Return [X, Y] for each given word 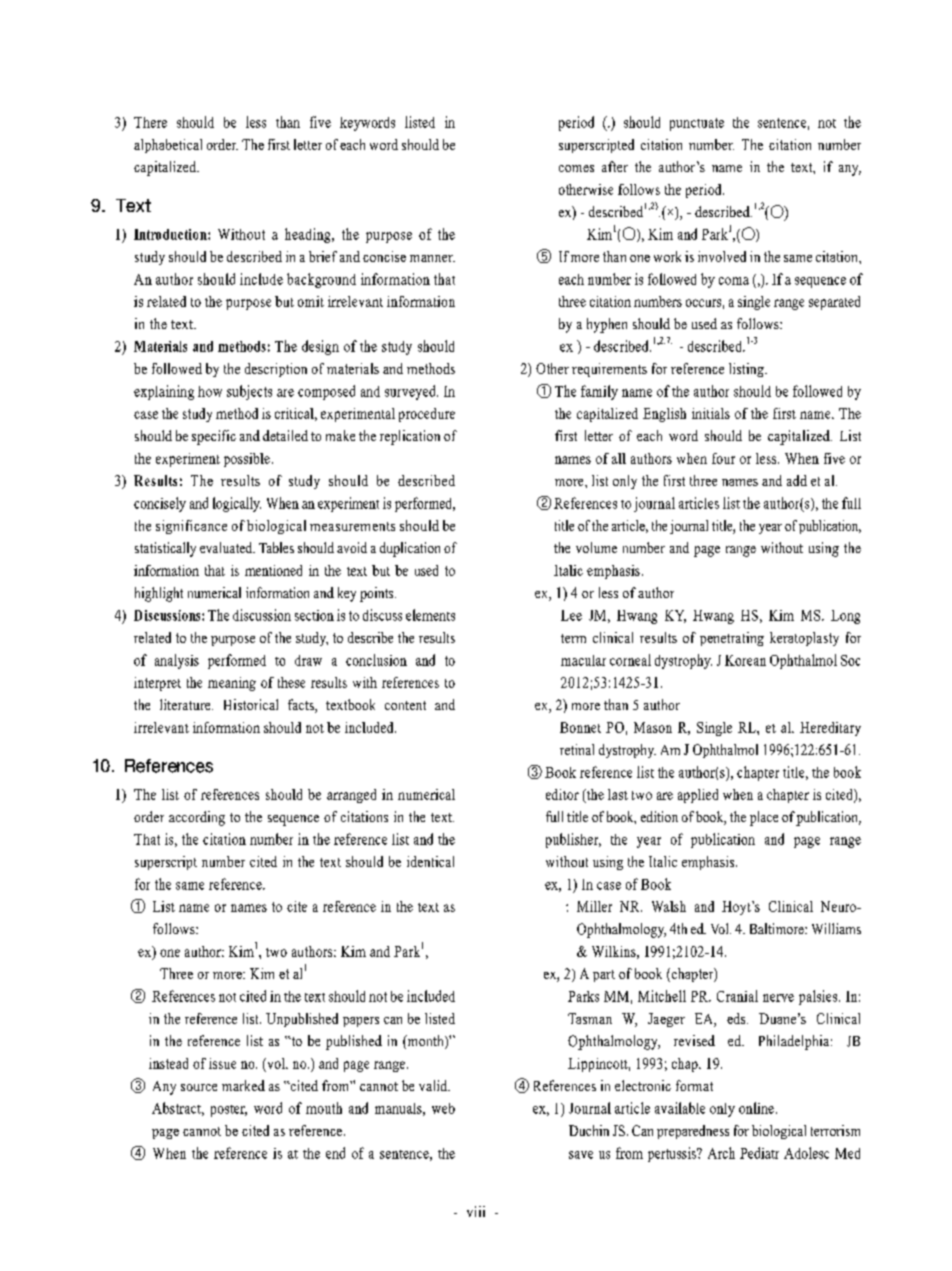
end [335, 1153]
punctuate [697, 124]
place [764, 818]
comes [576, 168]
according [197, 818]
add [797, 480]
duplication [410, 549]
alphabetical [168, 146]
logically [237, 504]
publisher [573, 840]
